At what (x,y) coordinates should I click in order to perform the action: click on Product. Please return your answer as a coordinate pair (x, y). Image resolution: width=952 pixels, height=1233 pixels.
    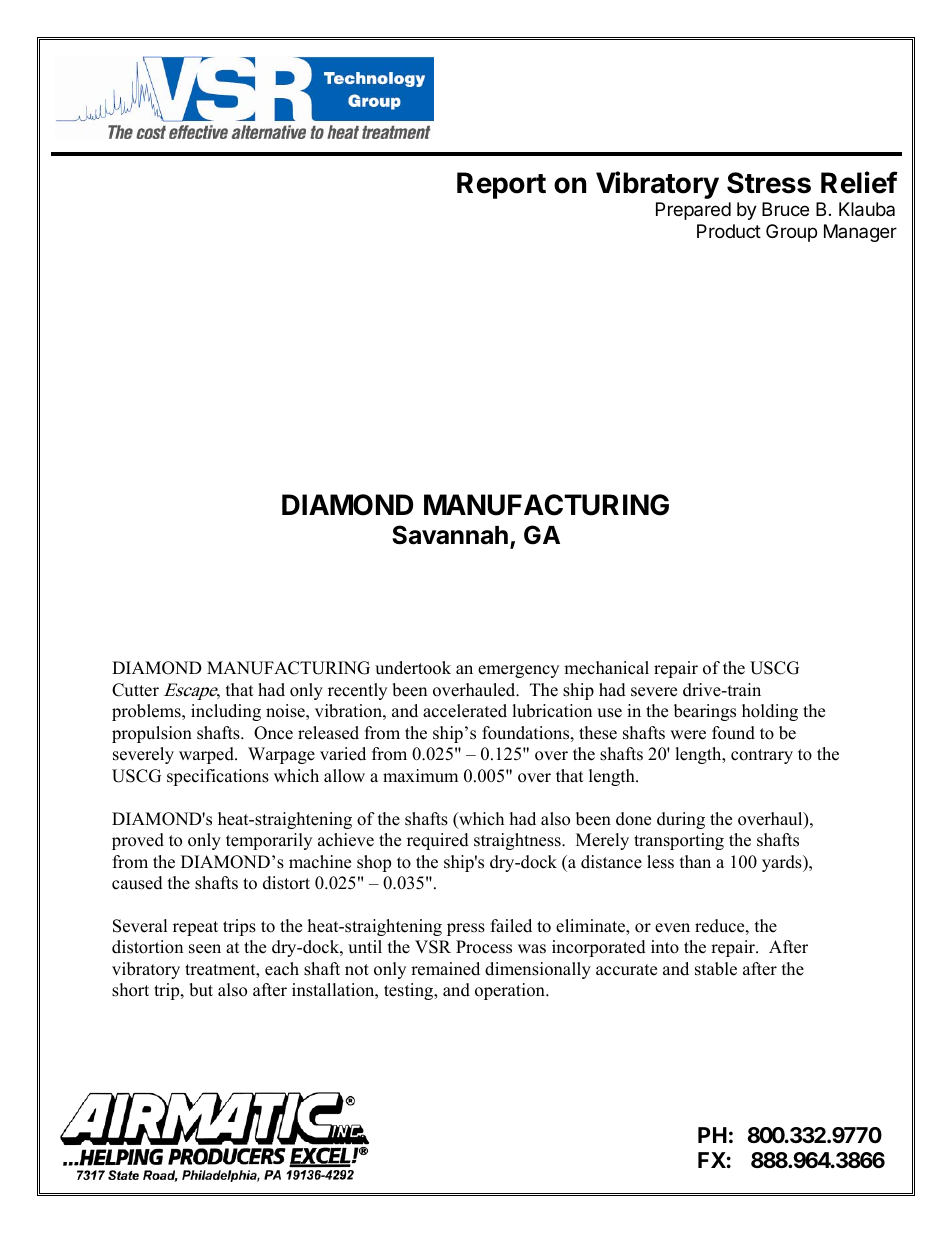
    Looking at the image, I should click on (729, 231).
